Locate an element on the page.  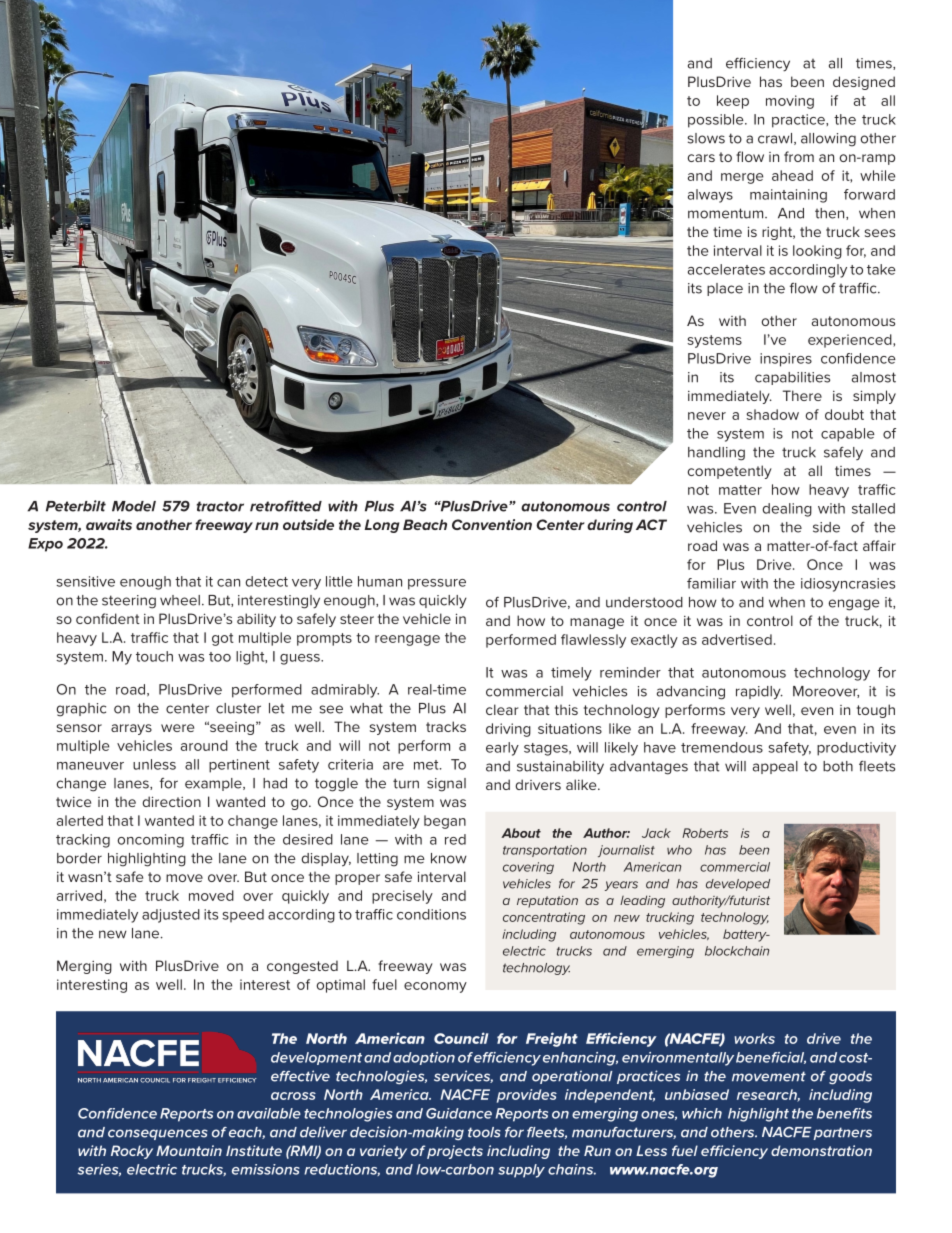
confident is located at coordinates (108, 618).
